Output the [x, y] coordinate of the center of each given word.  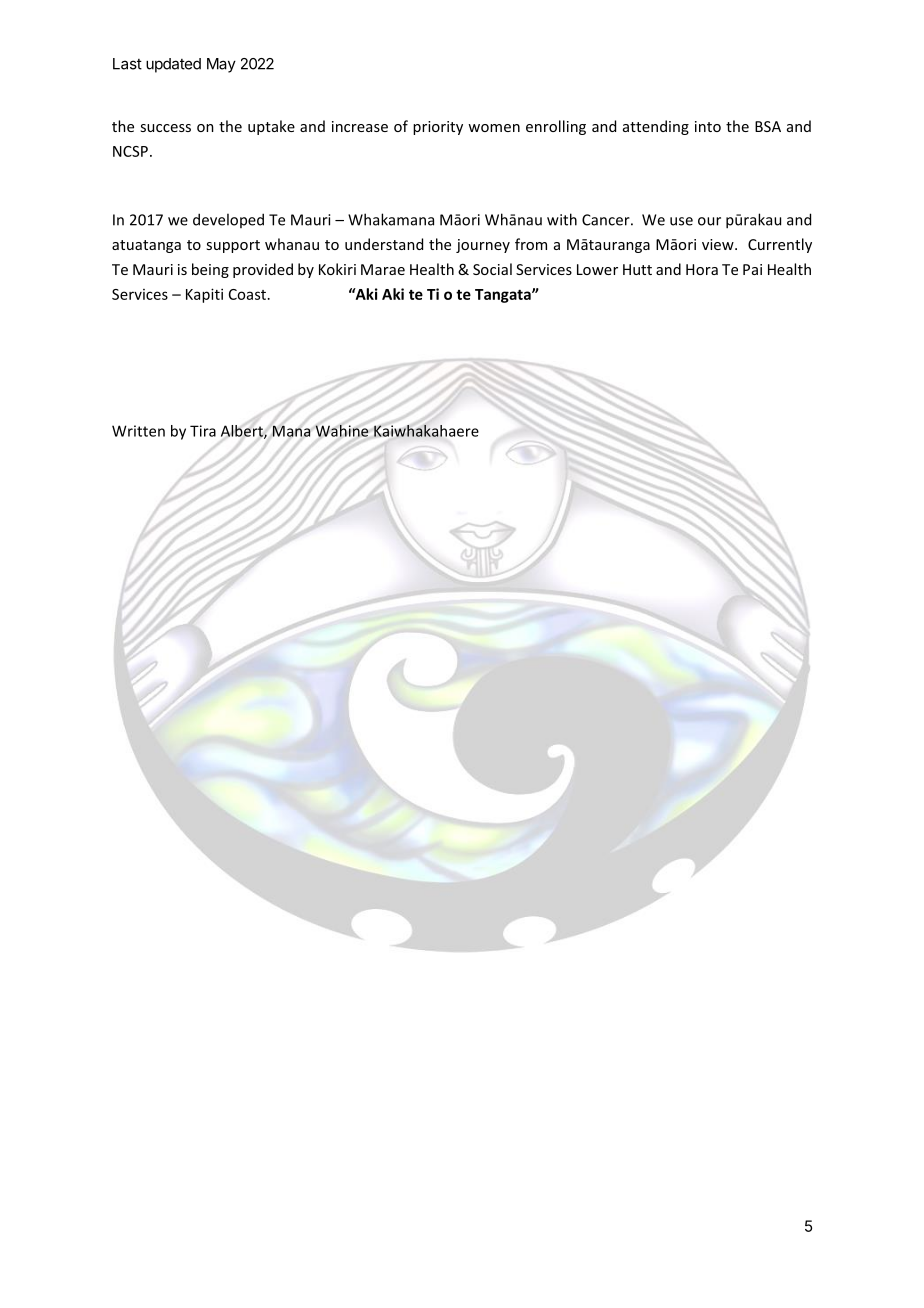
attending [656, 127]
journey [483, 246]
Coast [247, 294]
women [494, 128]
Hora [702, 269]
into [708, 126]
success [165, 128]
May [221, 65]
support [233, 246]
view [719, 244]
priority [438, 128]
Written [138, 431]
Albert [243, 432]
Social [492, 269]
